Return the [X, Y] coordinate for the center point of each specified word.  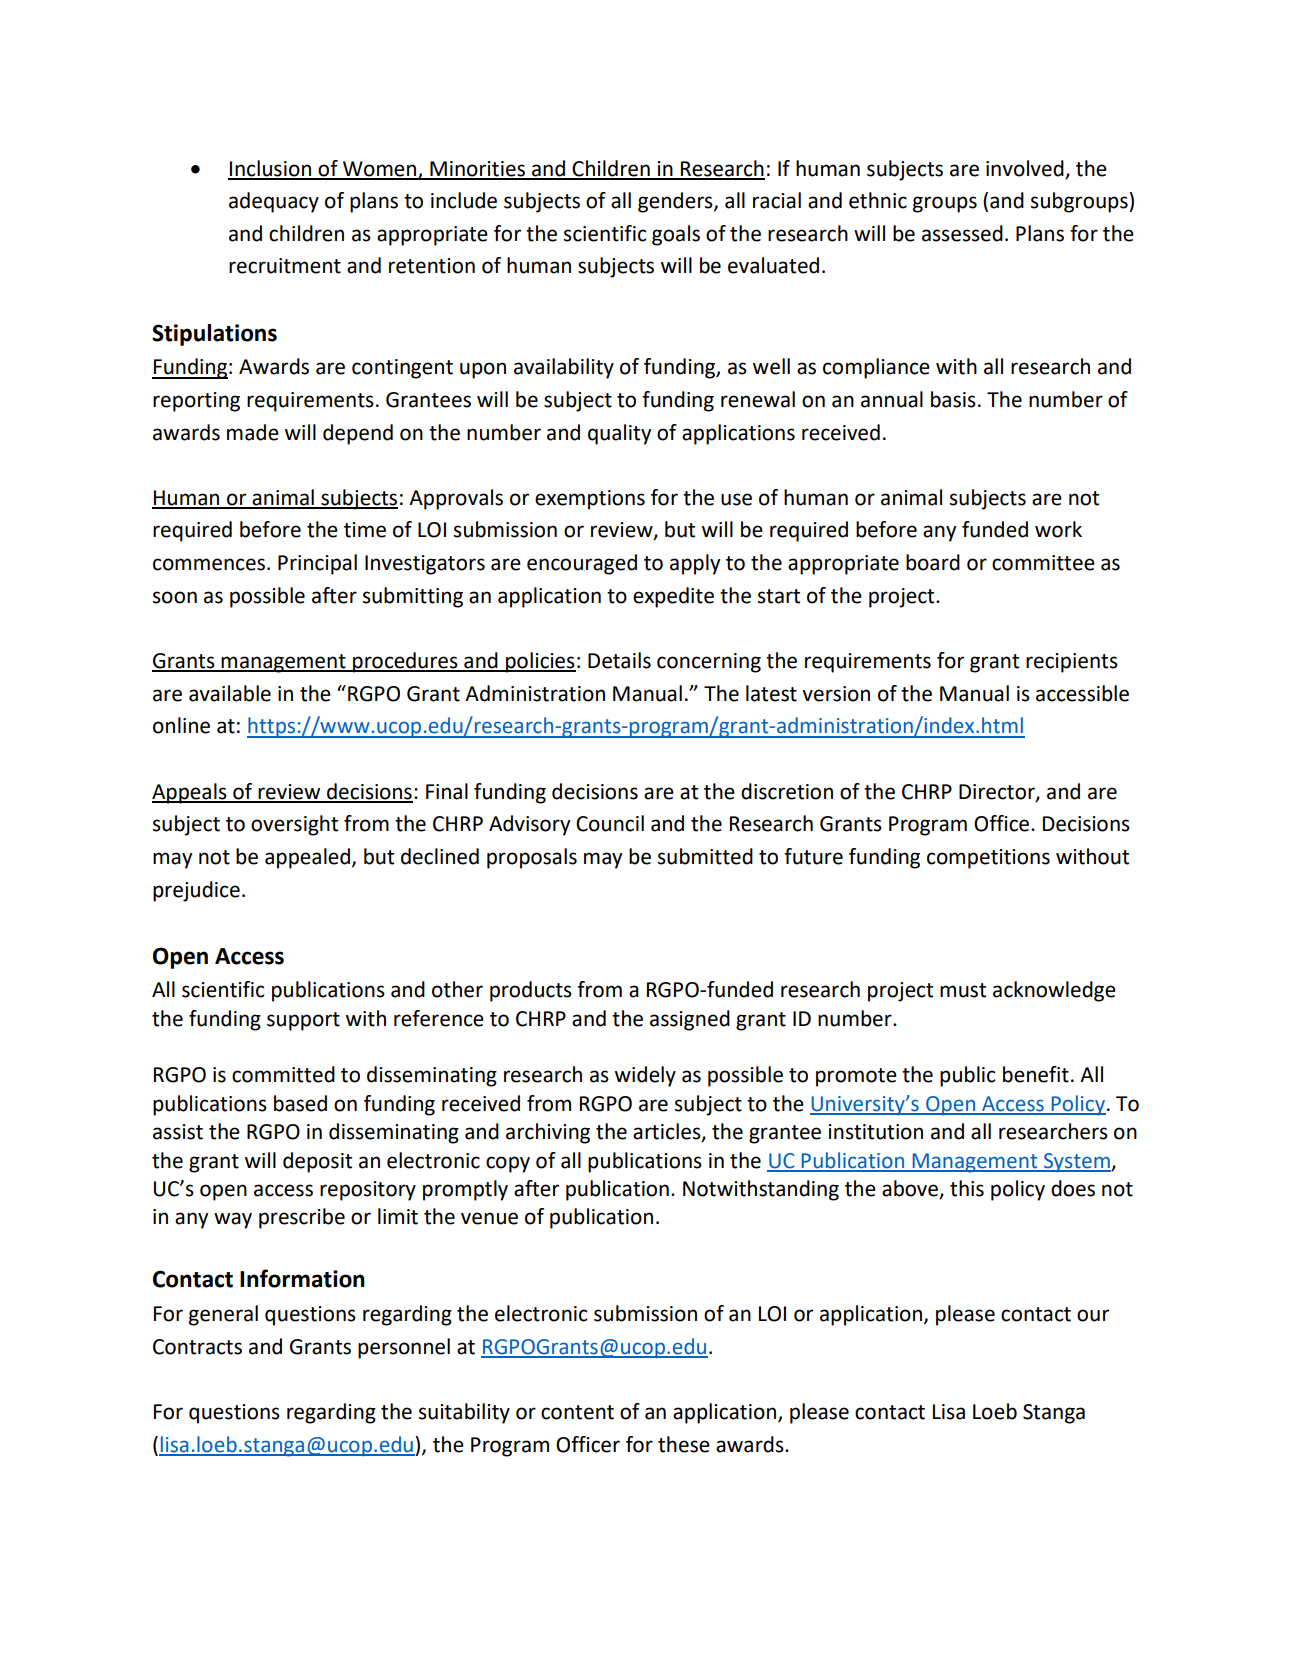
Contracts [197, 1347]
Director [998, 792]
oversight [294, 825]
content [577, 1412]
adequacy [274, 202]
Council [610, 823]
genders [676, 202]
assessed [962, 233]
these [684, 1444]
